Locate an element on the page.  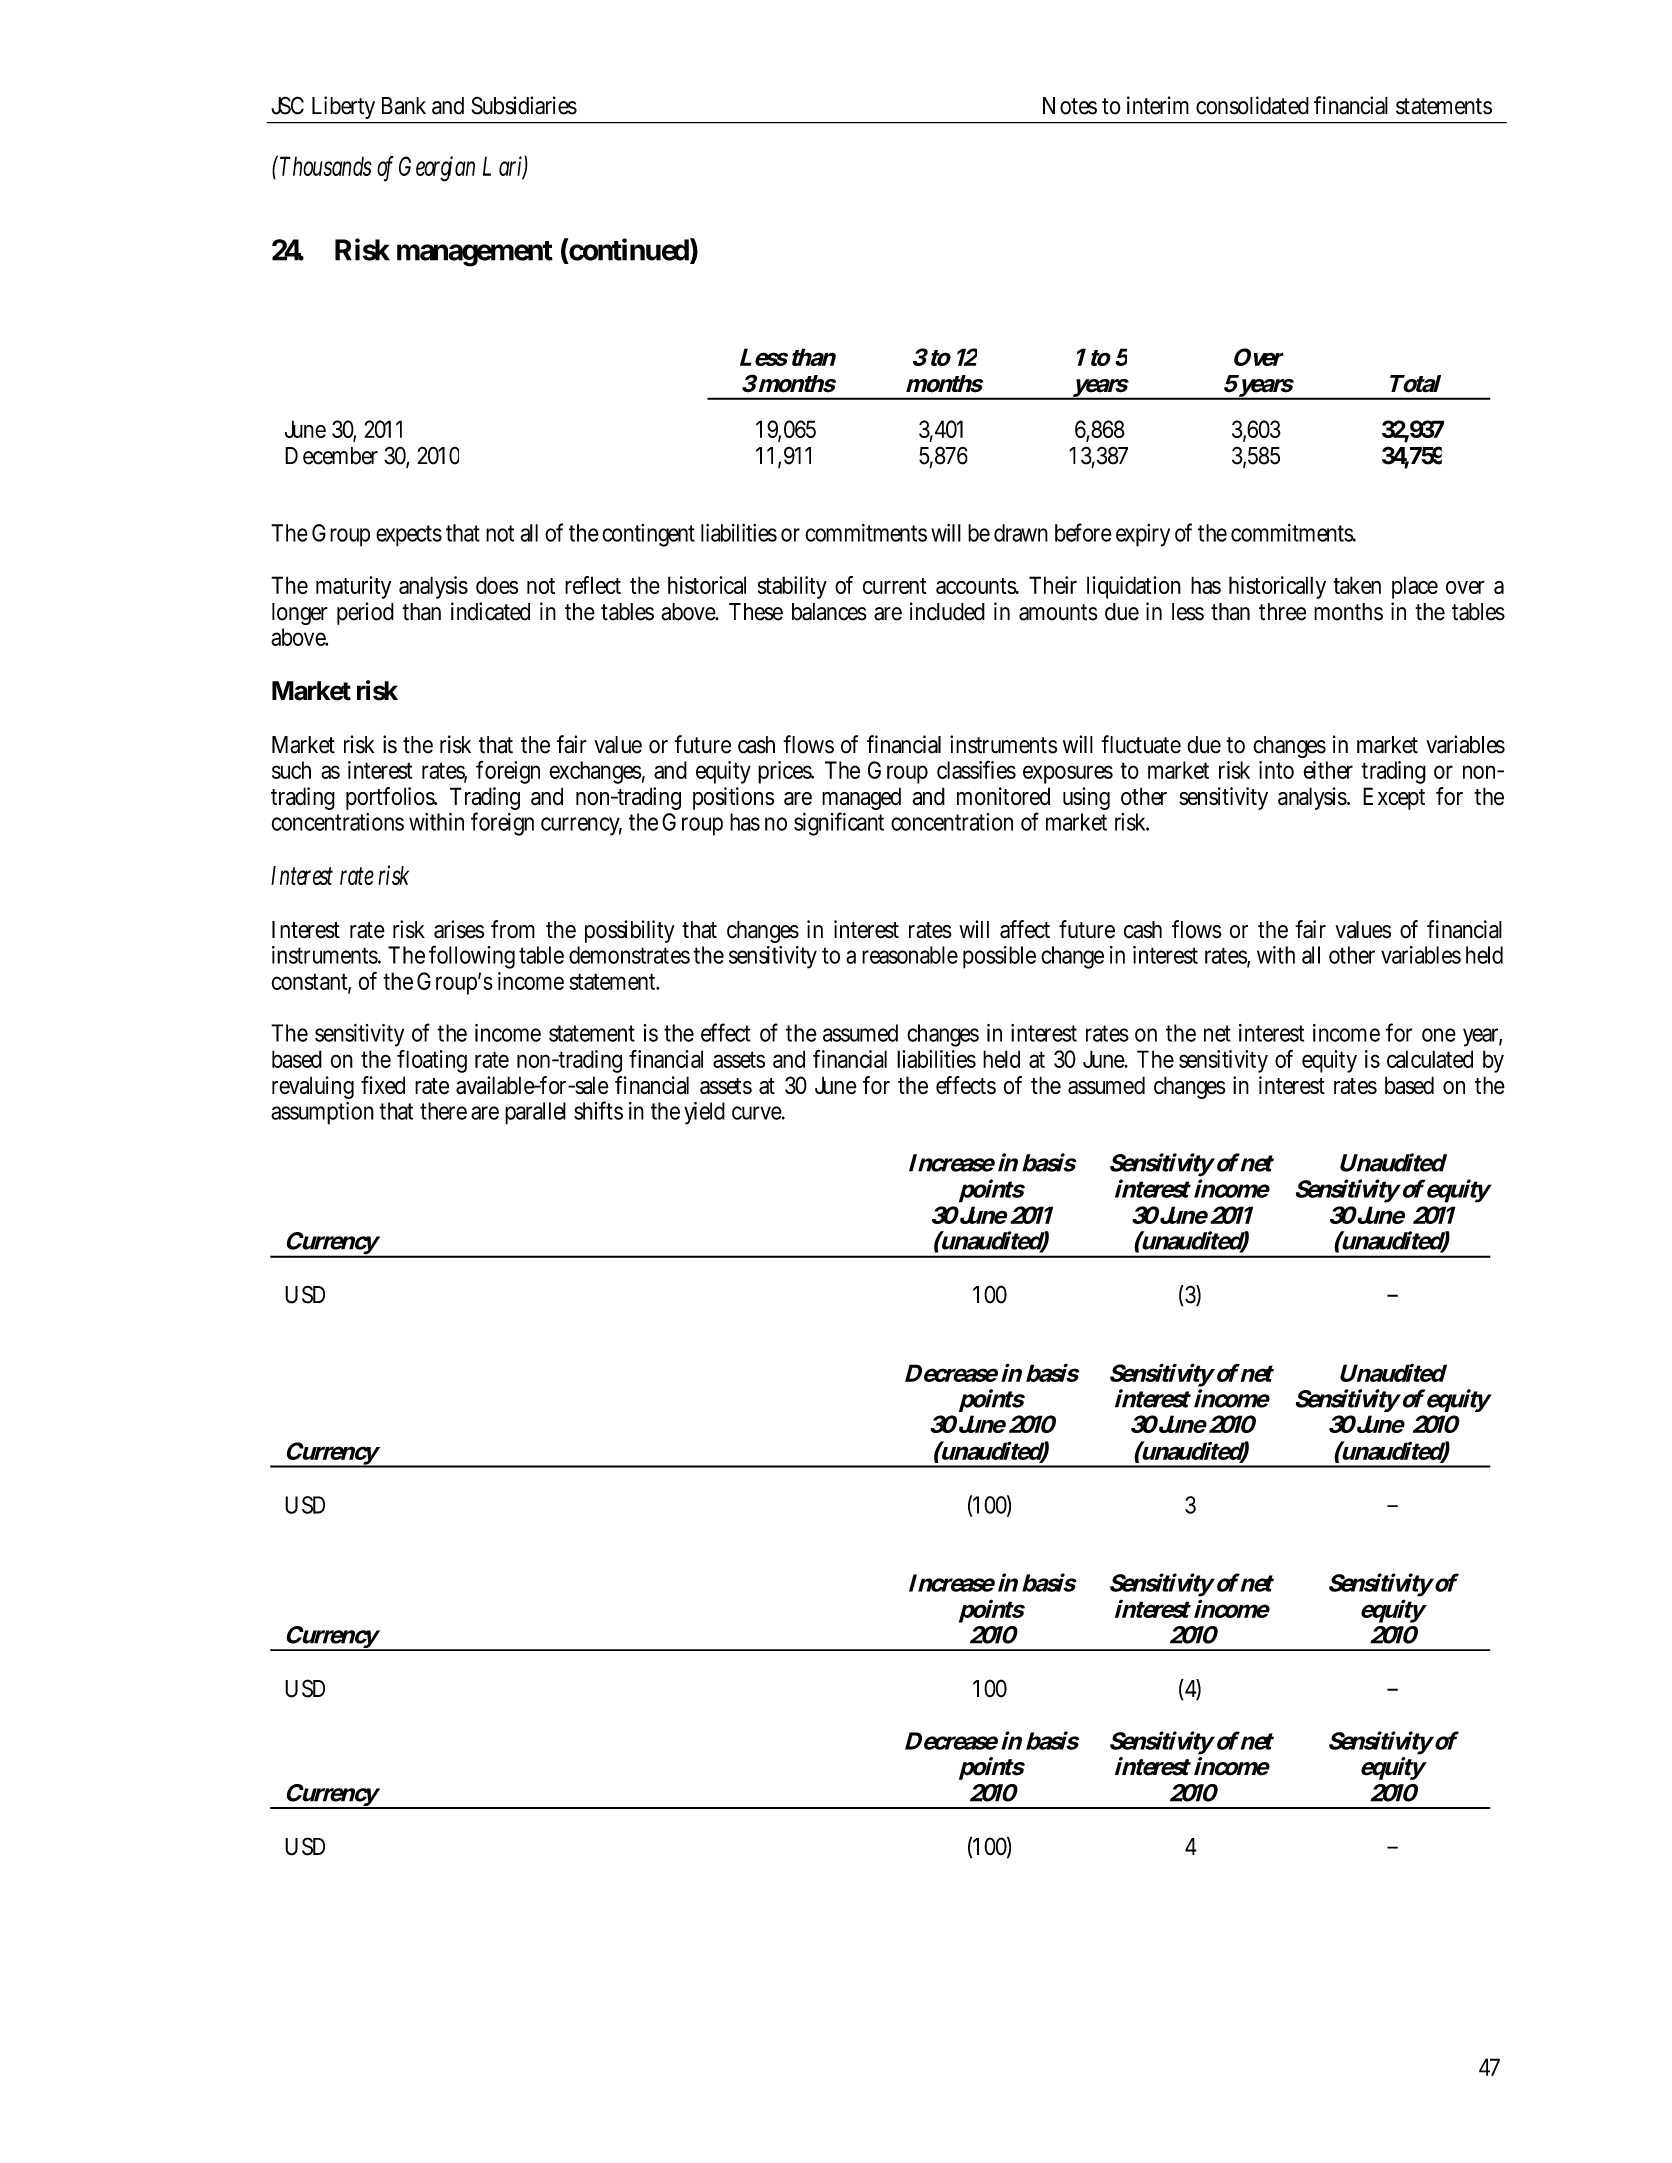
fixed is located at coordinates (383, 1085).
